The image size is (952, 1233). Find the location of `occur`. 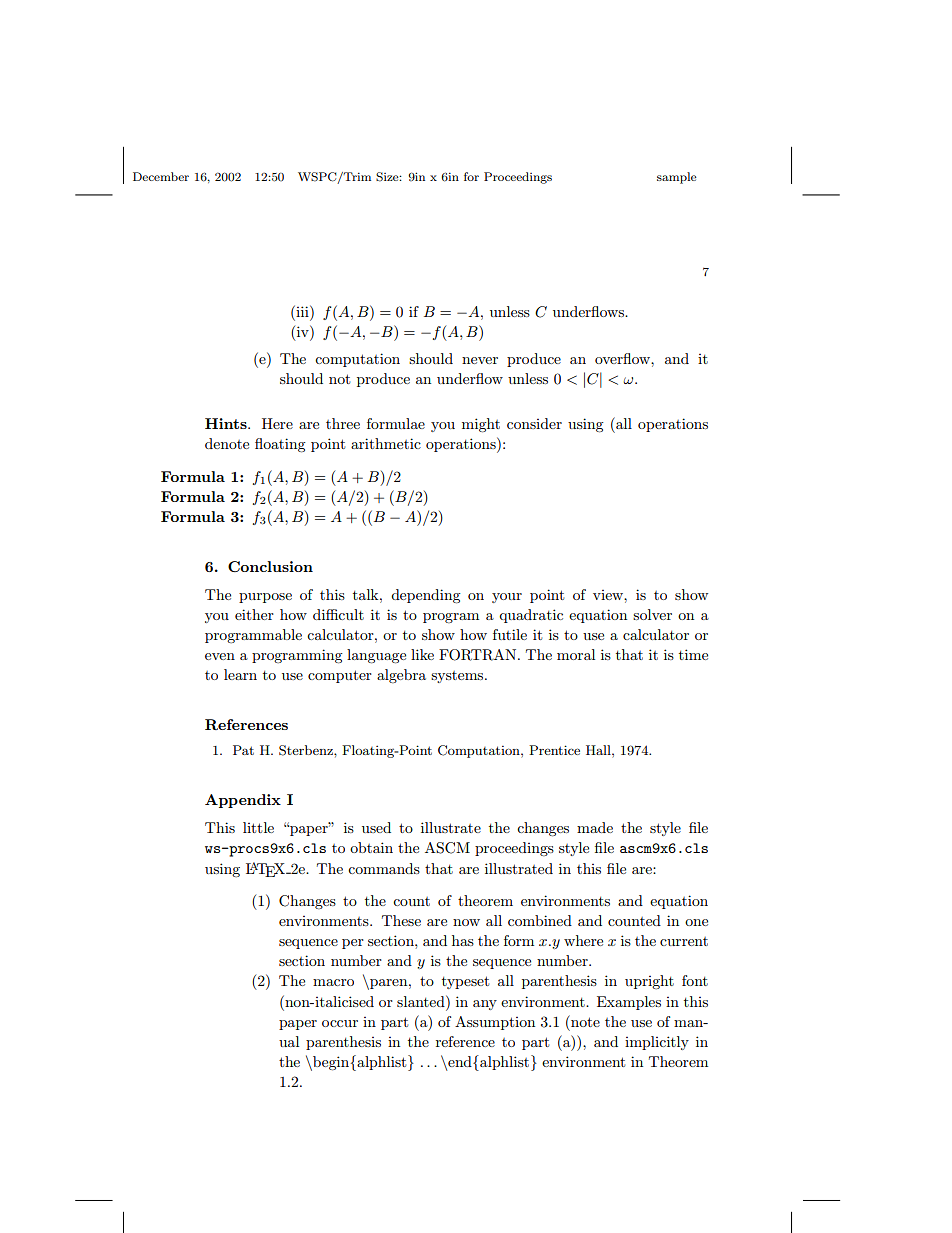

occur is located at coordinates (340, 1023).
